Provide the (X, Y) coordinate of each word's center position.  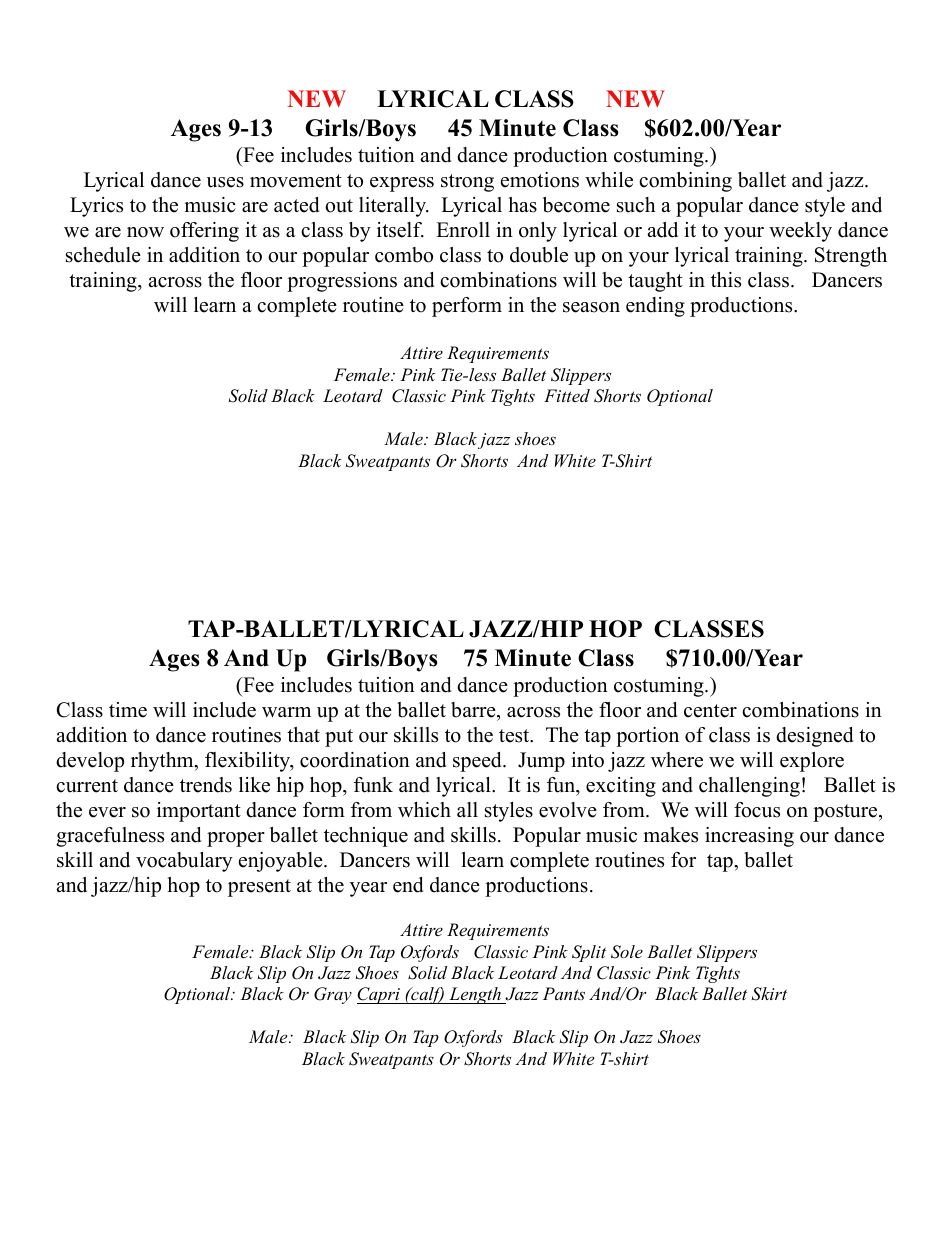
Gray (333, 995)
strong (467, 183)
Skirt (769, 994)
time (128, 710)
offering (204, 232)
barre (474, 710)
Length (475, 995)
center (710, 711)
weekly (800, 232)
